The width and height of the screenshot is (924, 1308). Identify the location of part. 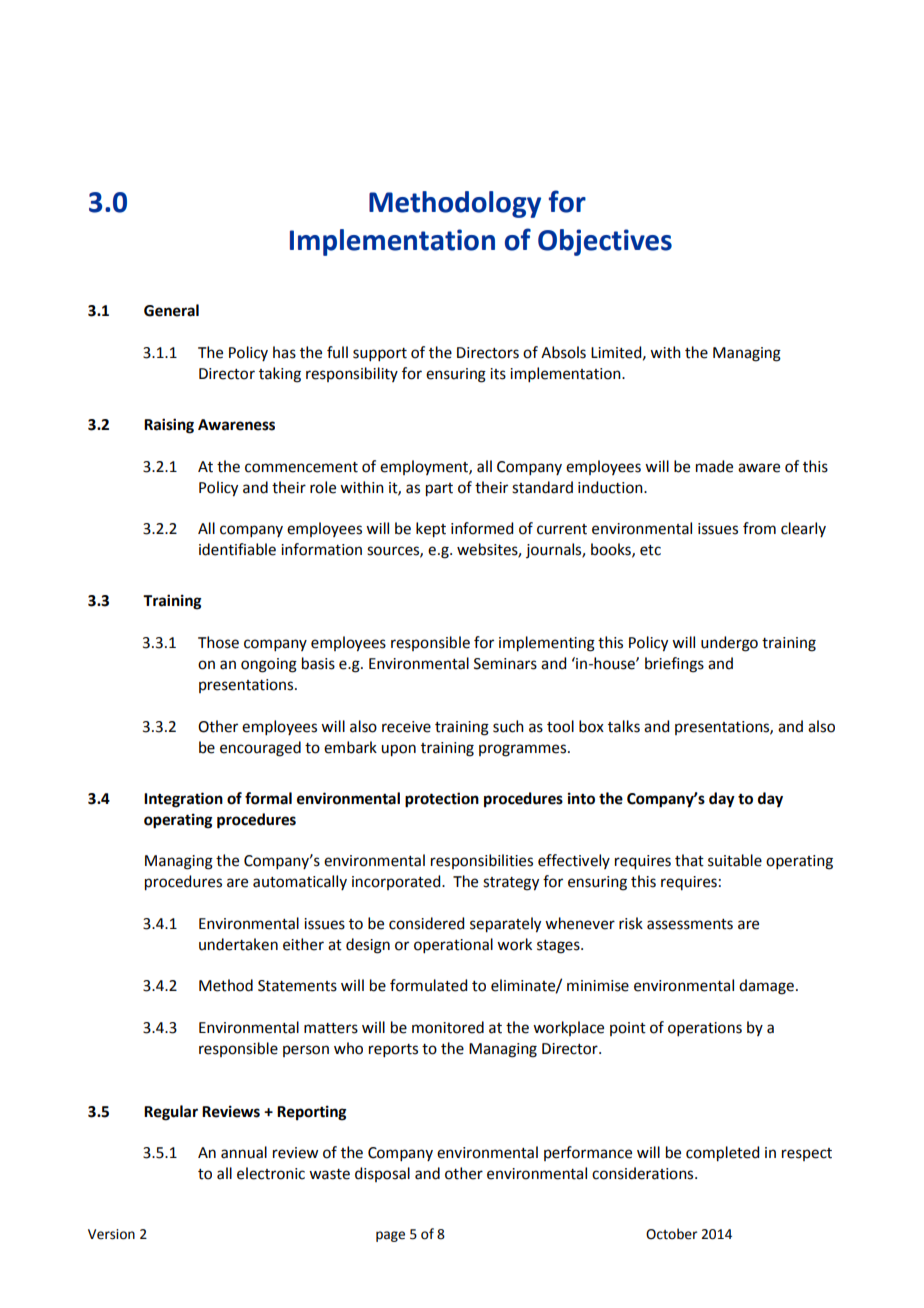
(439, 490).
